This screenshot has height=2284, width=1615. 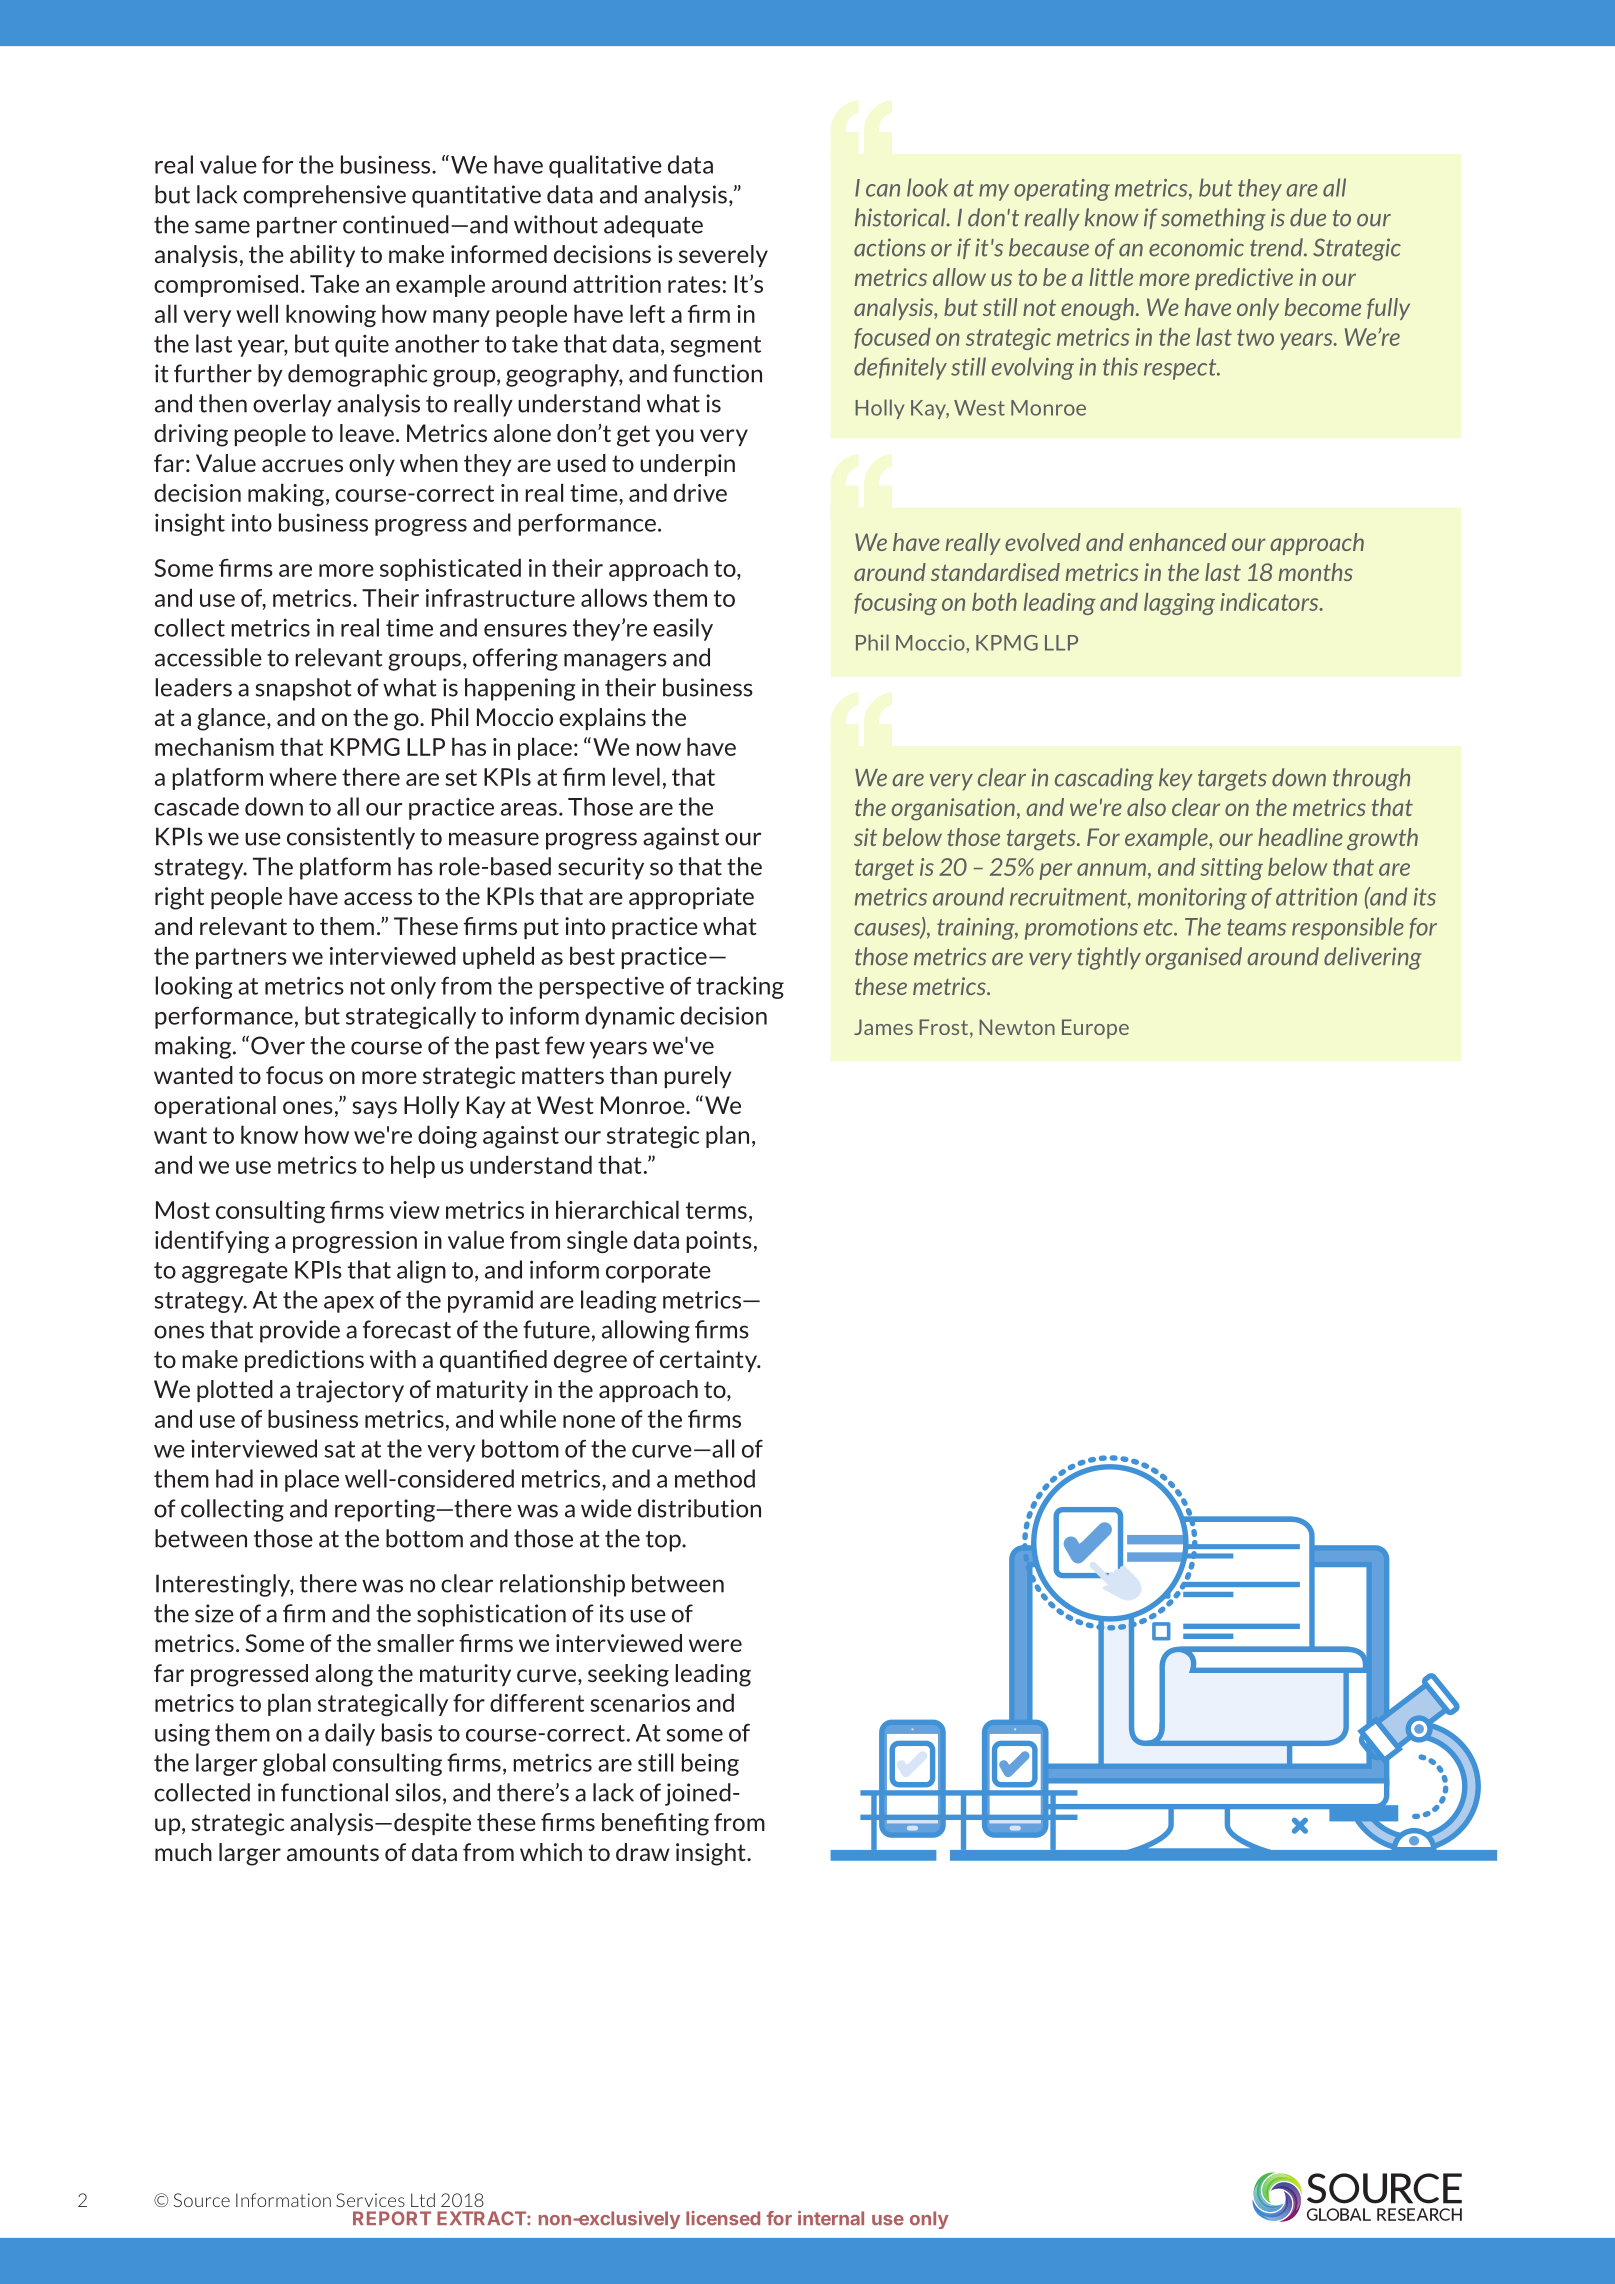 I want to click on indicators, so click(x=1270, y=602).
